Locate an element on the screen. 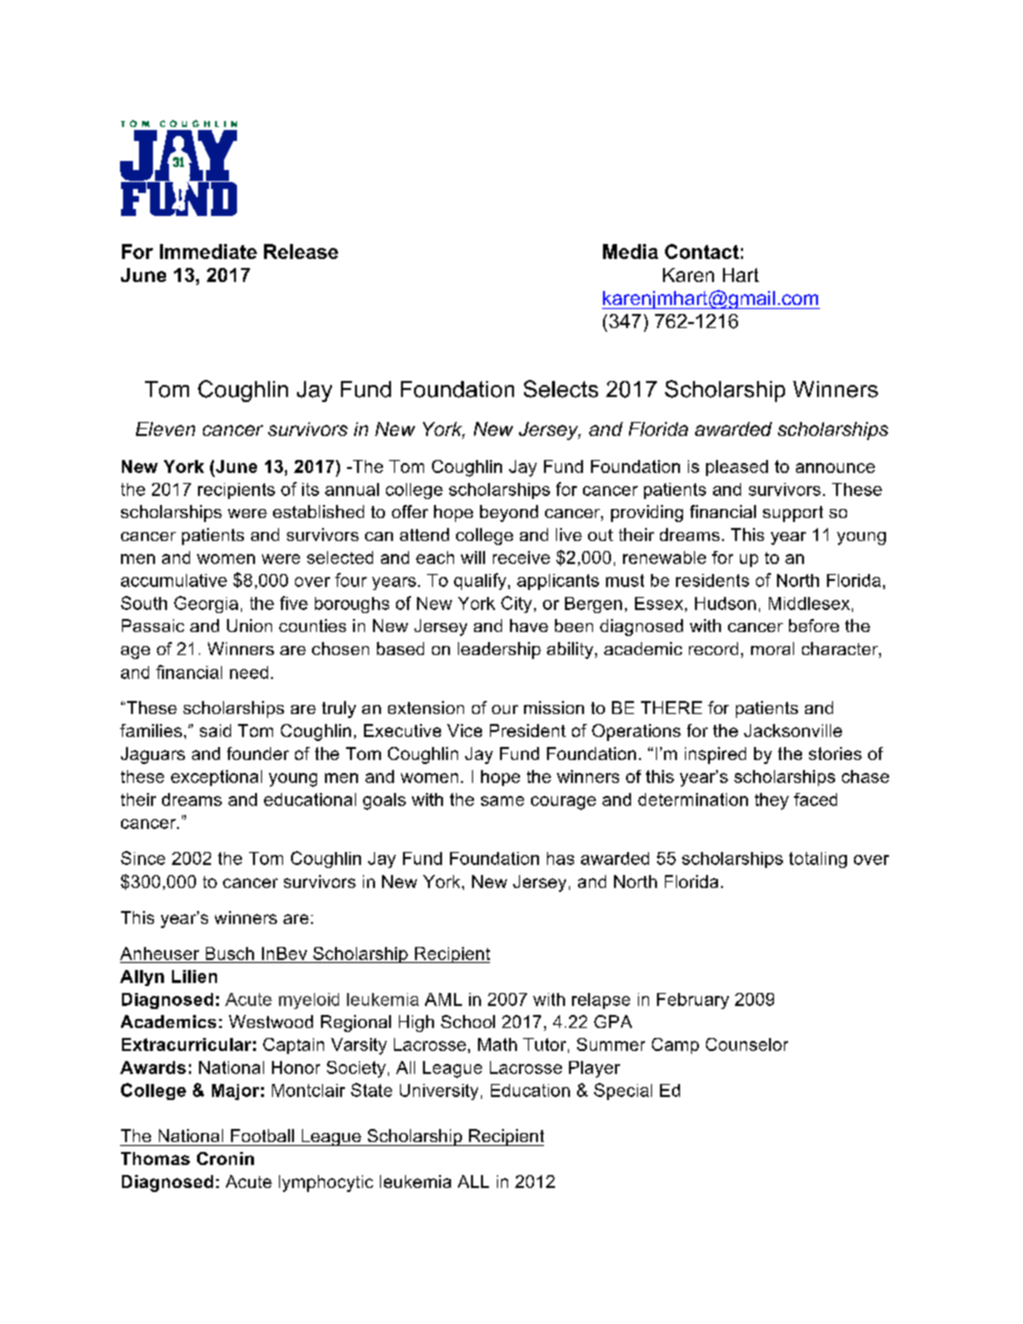 The width and height of the screenshot is (1023, 1324). President is located at coordinates (528, 730).
